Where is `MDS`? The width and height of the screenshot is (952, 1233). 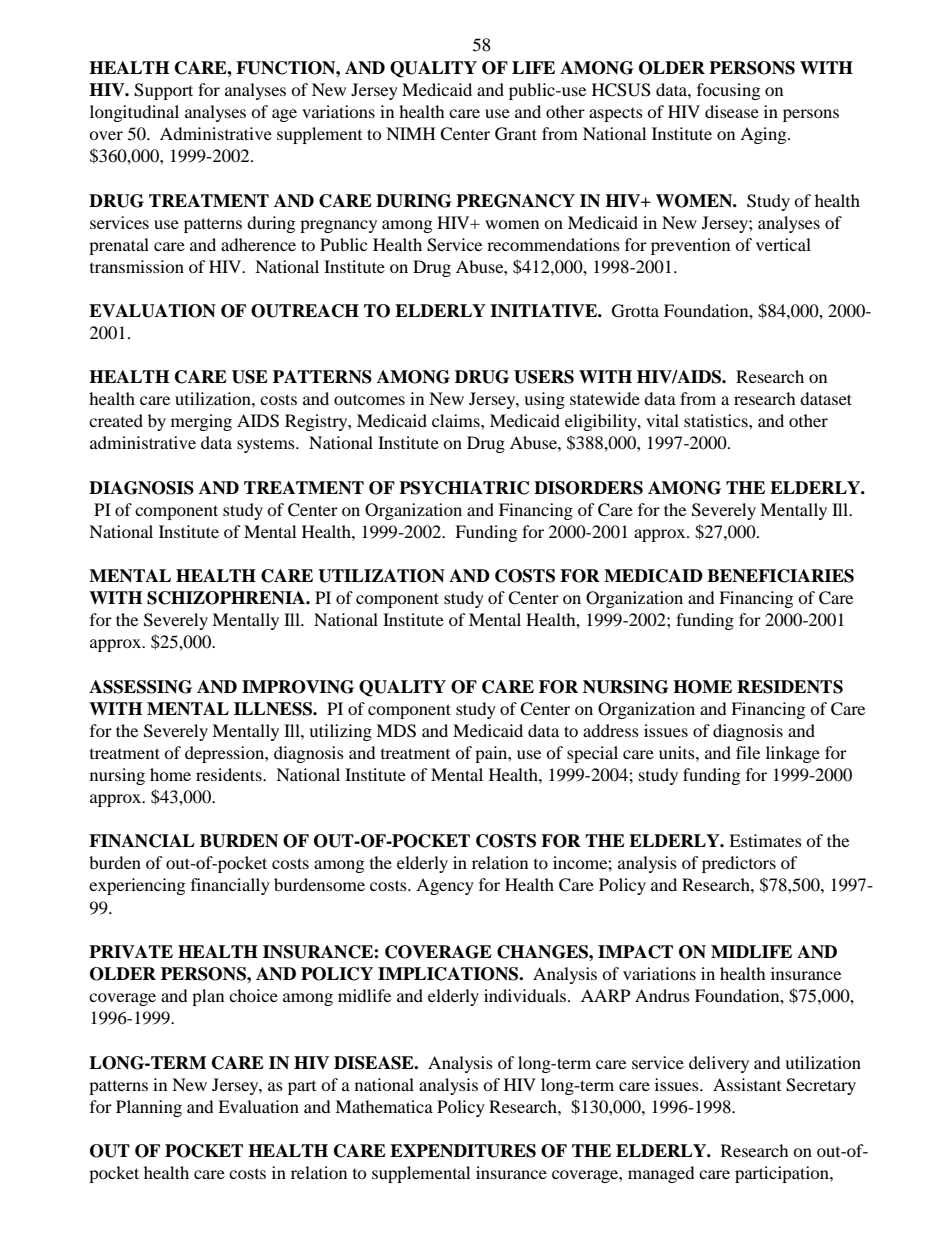 MDS is located at coordinates (396, 731).
